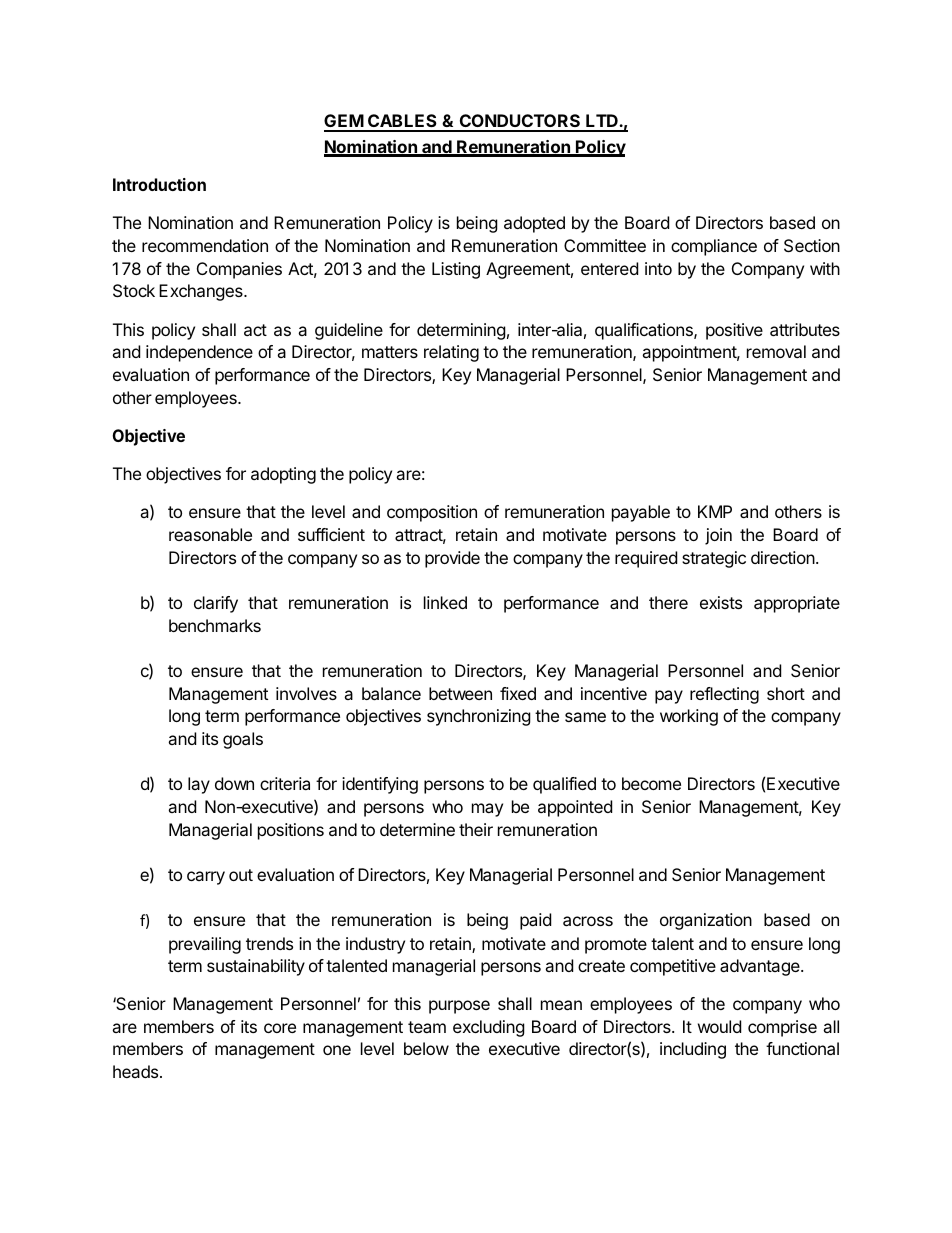  I want to click on clarify, so click(216, 604).
